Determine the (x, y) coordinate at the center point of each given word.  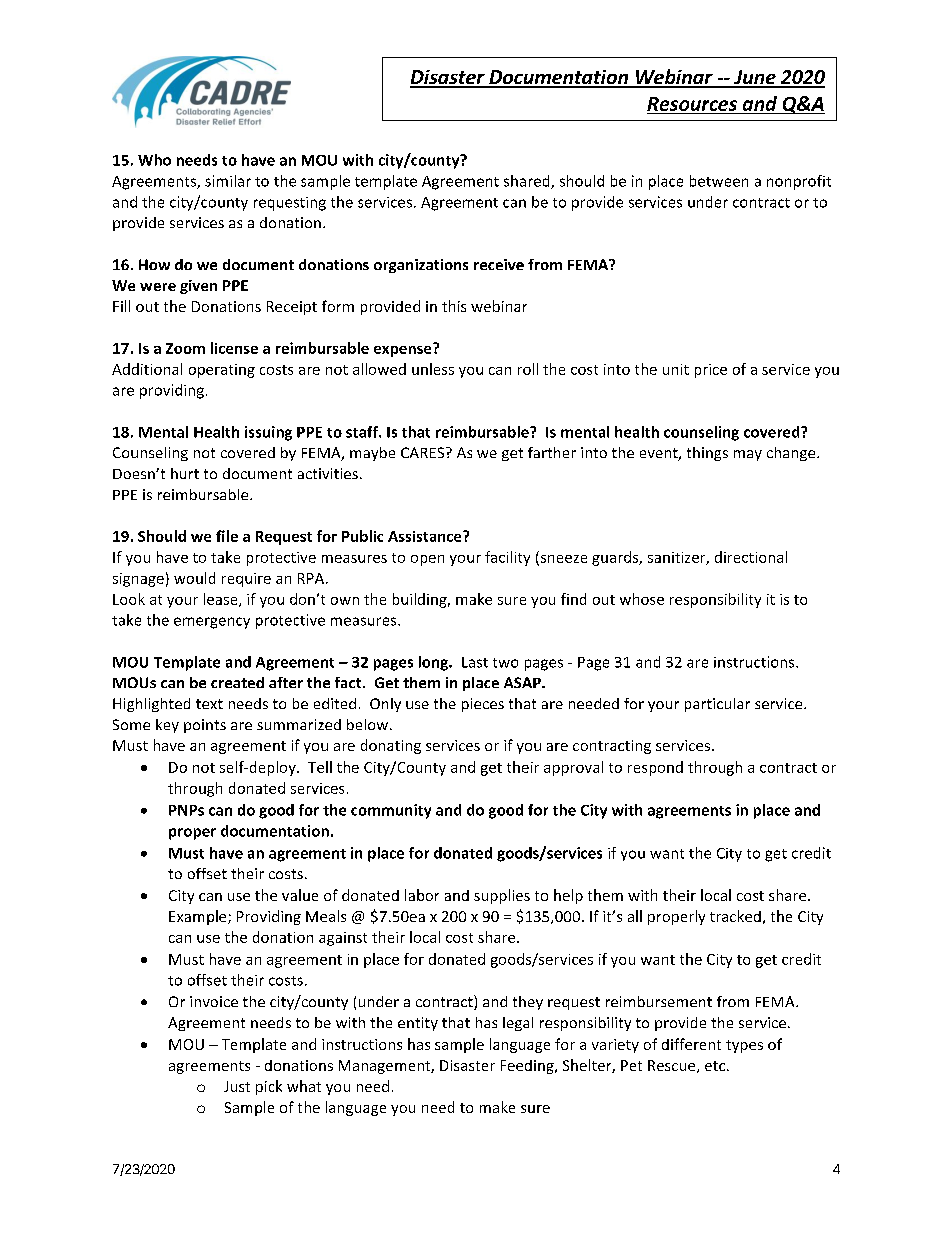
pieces (483, 705)
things (707, 454)
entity (418, 1024)
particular (717, 705)
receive (499, 264)
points (205, 726)
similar (228, 181)
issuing (268, 433)
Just (237, 1086)
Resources (692, 104)
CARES (424, 452)
